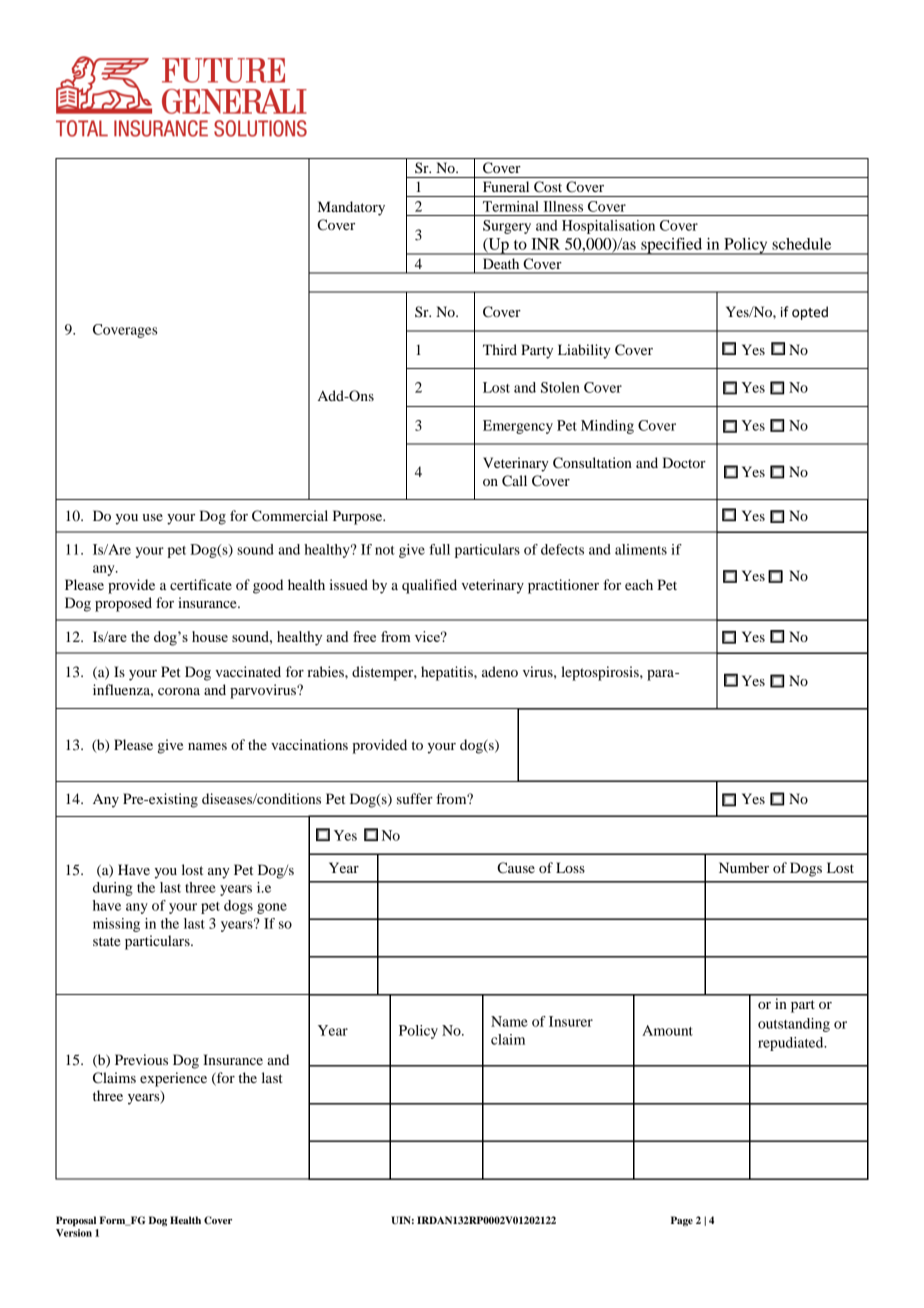  Describe the element at coordinates (500, 671) in the screenshot. I see `adeno` at that location.
